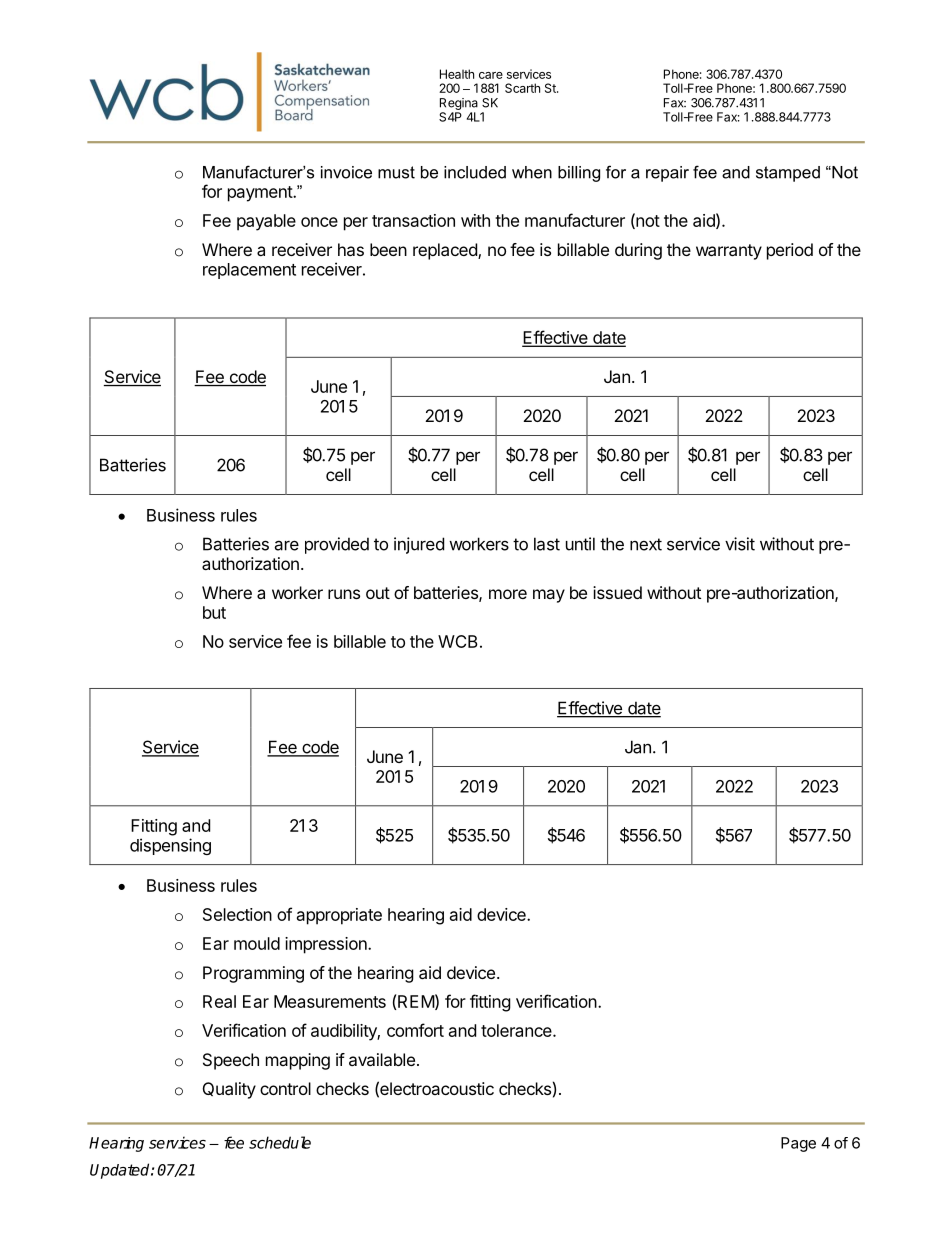 The width and height of the image is (952, 1233). I want to click on issued, so click(617, 592).
